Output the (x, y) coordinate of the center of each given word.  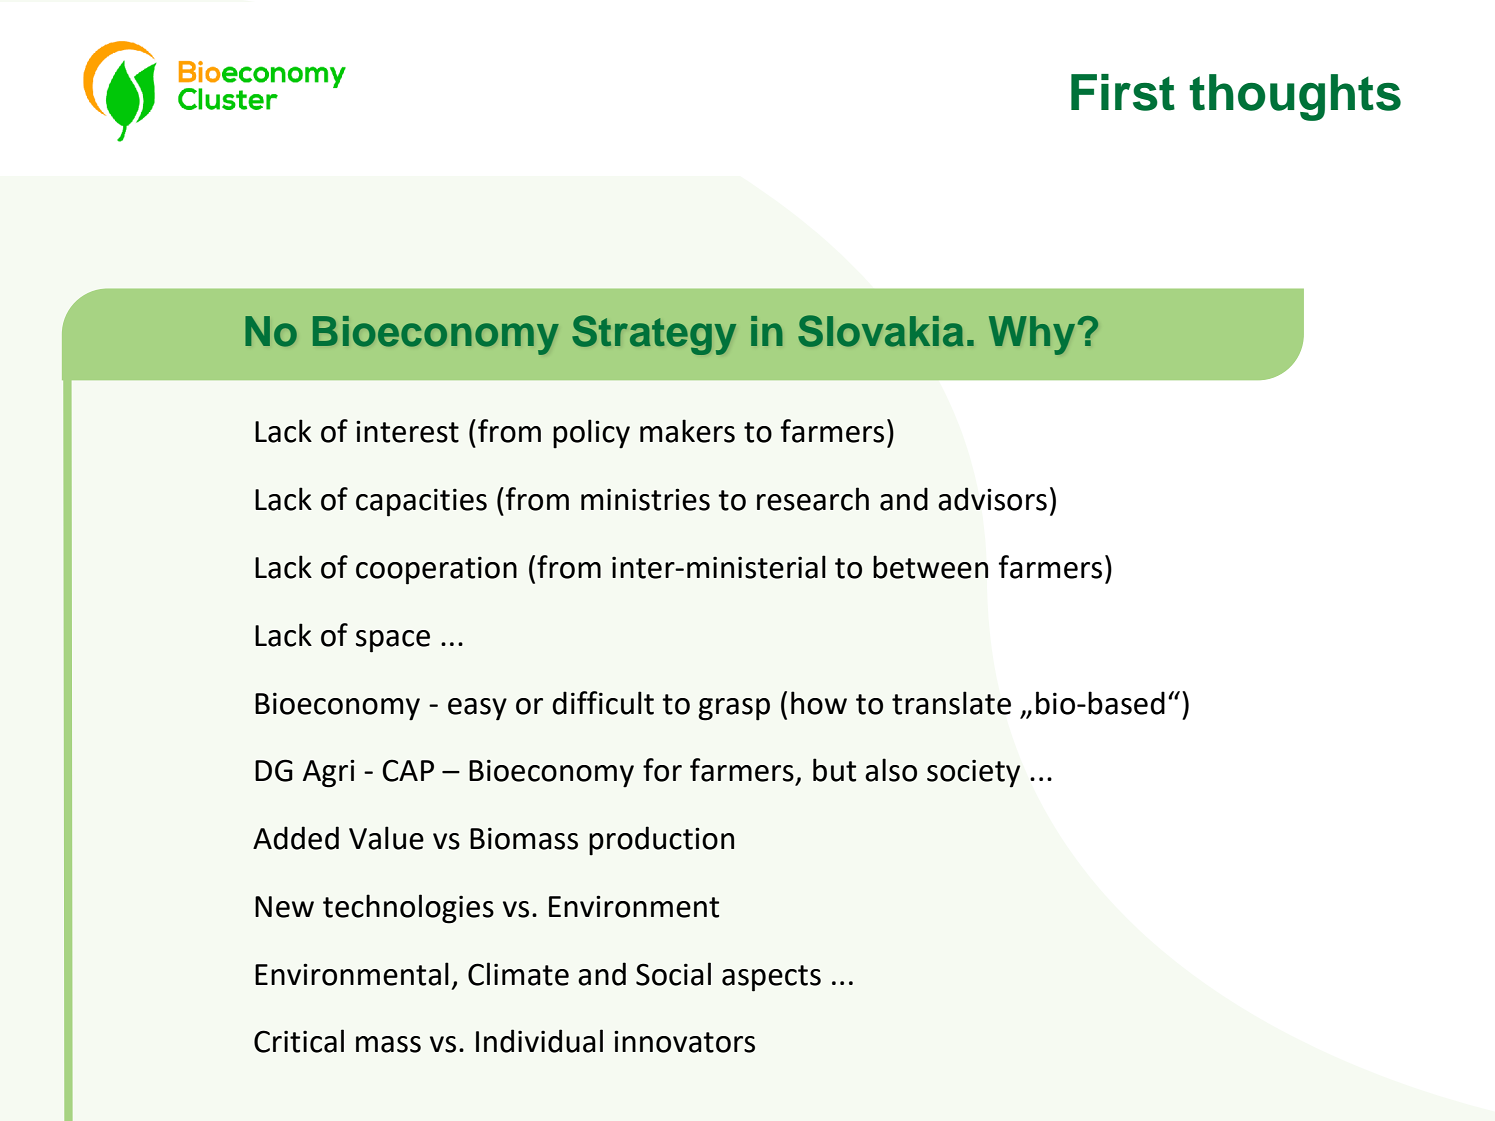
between (930, 567)
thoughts (1295, 97)
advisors (992, 499)
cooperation (436, 570)
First (1123, 92)
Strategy (654, 335)
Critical (299, 1041)
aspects (771, 978)
